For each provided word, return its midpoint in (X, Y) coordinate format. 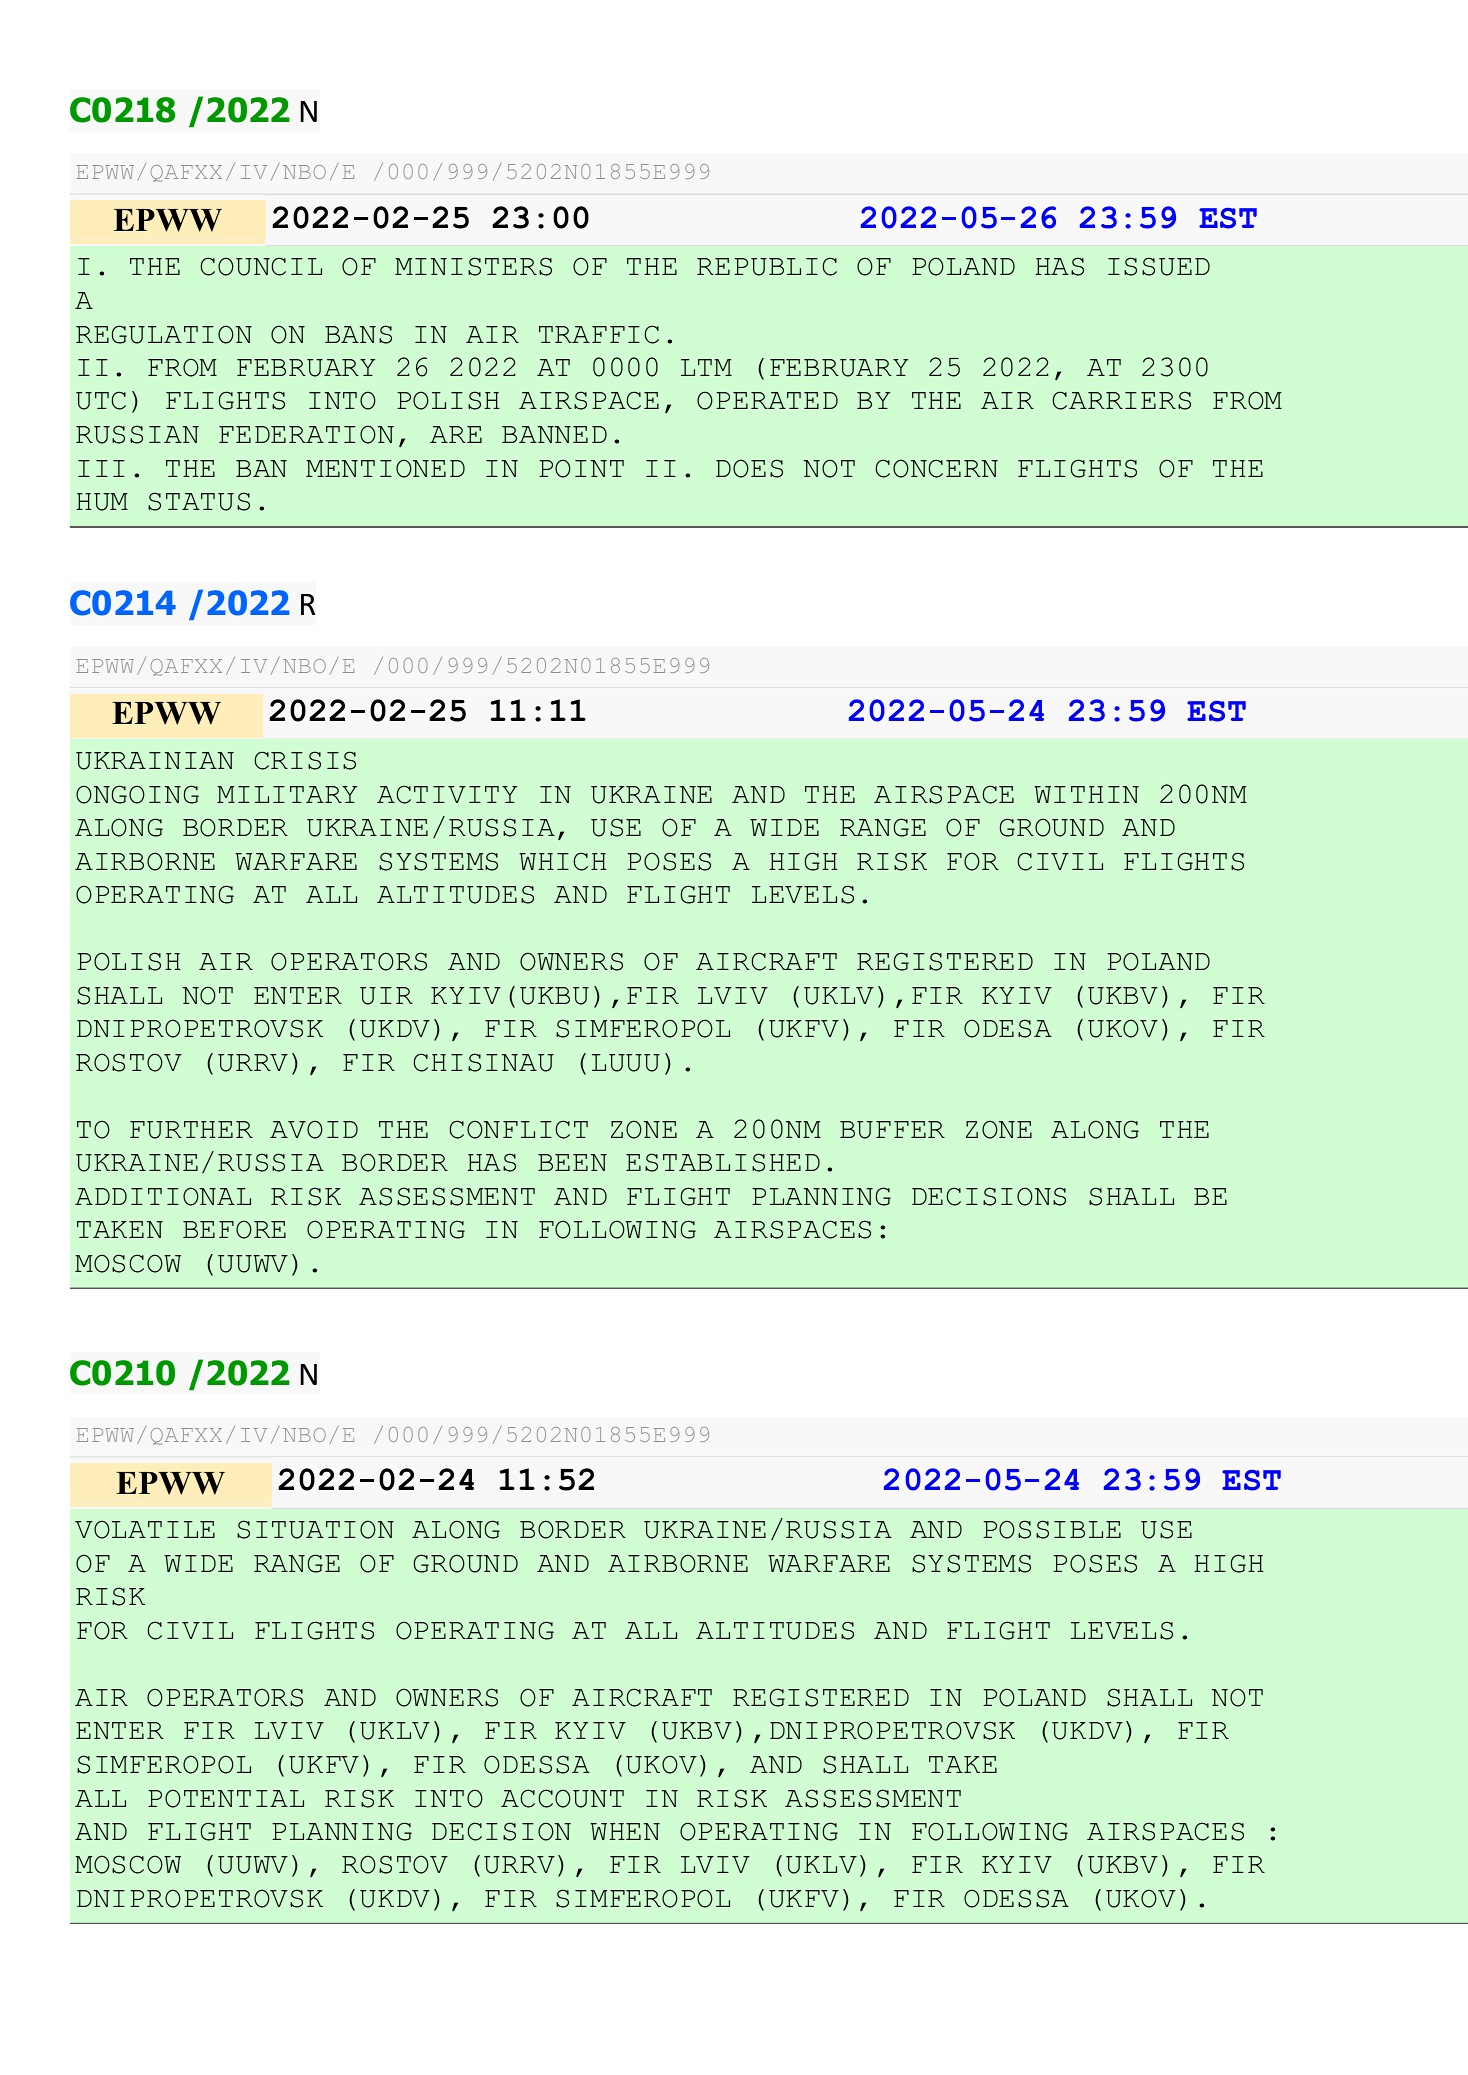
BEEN (572, 1162)
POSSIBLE (1052, 1529)
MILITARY (287, 794)
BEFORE (234, 1229)
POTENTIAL (226, 1798)
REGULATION (164, 334)
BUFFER (892, 1130)
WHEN (625, 1831)
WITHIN (1086, 794)
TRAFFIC (599, 334)
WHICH (563, 861)
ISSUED (1159, 266)
